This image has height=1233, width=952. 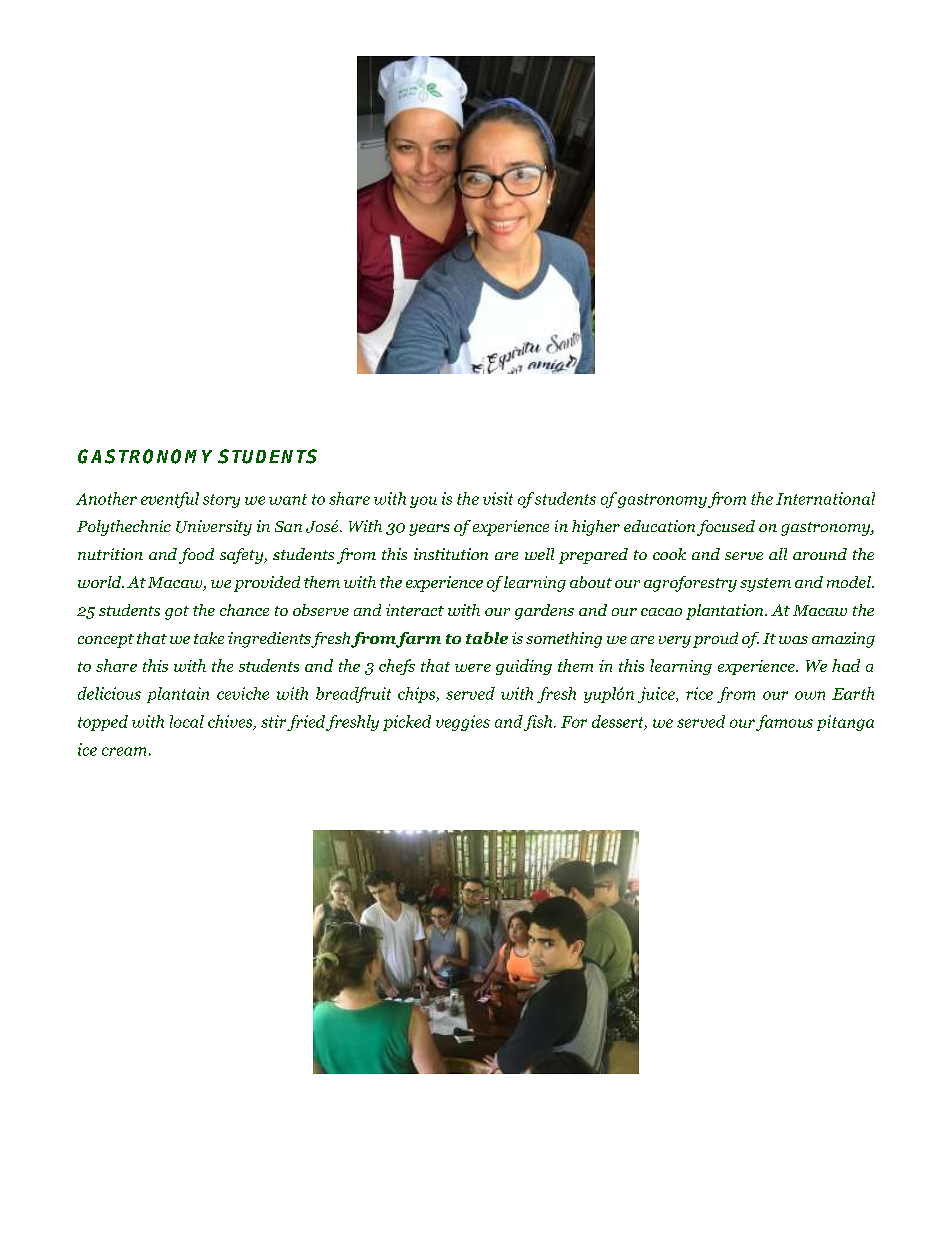 What do you see at coordinates (846, 665) in the image?
I see `had` at bounding box center [846, 665].
